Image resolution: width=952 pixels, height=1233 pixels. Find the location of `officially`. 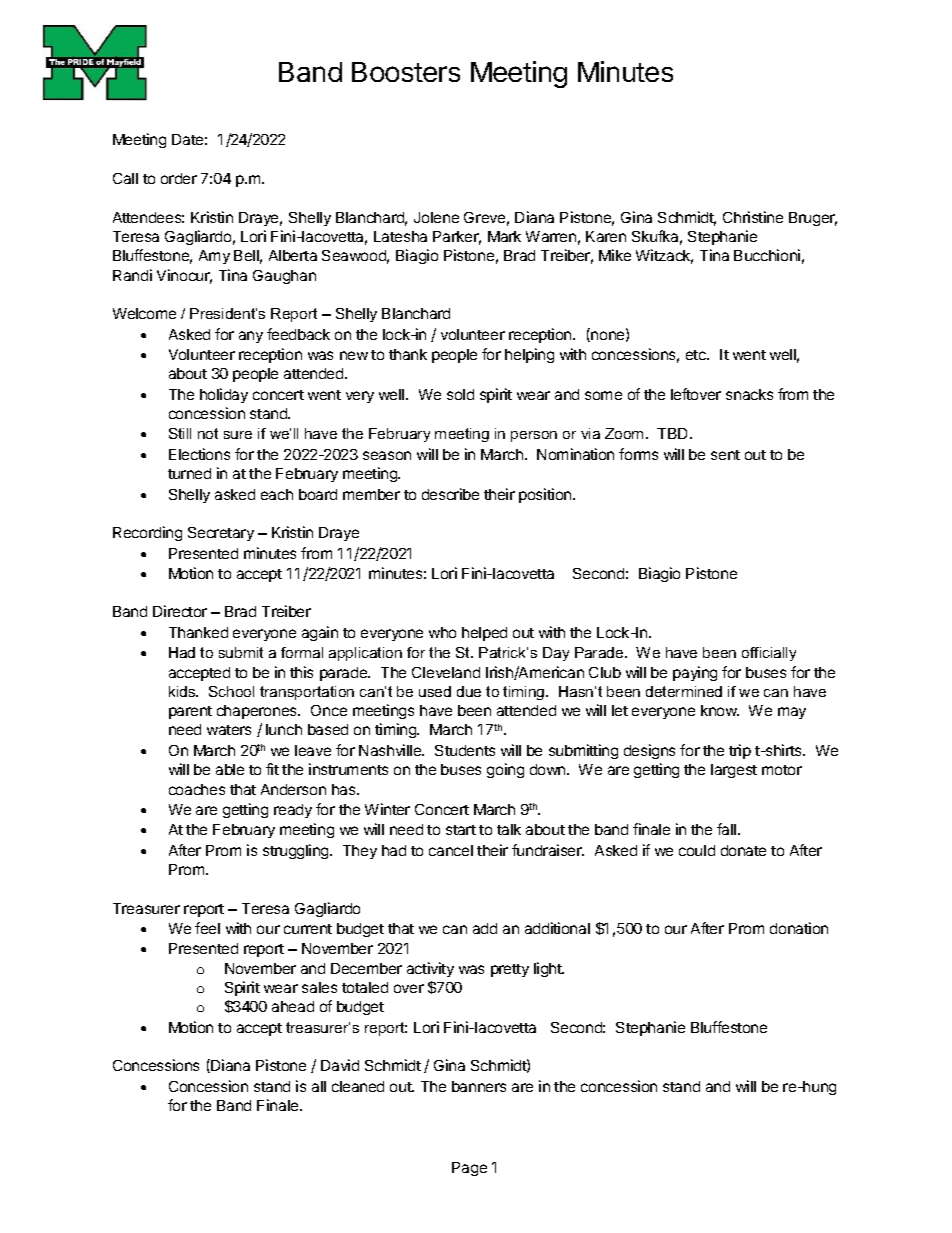

officially is located at coordinates (769, 654).
